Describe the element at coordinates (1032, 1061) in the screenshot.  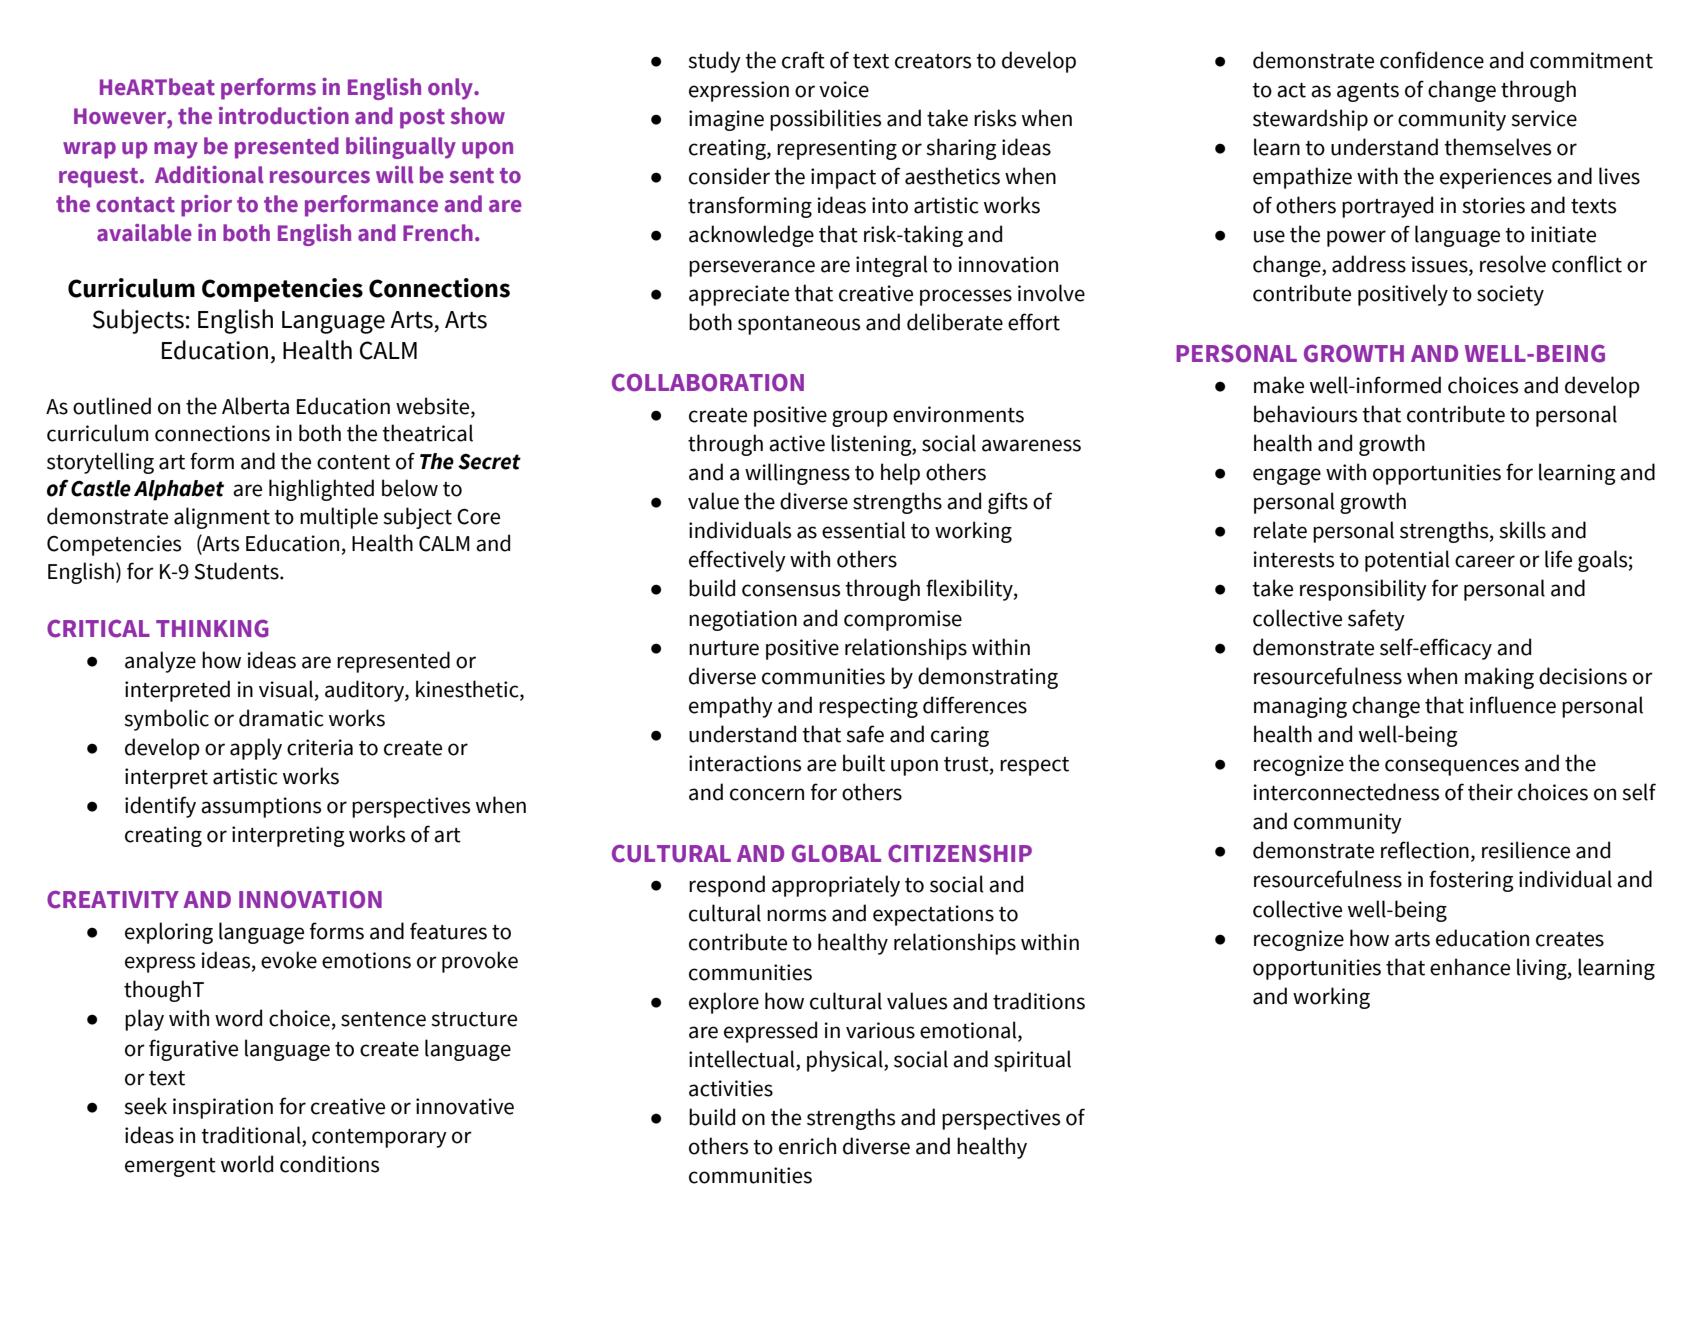
I see `spiritual` at that location.
